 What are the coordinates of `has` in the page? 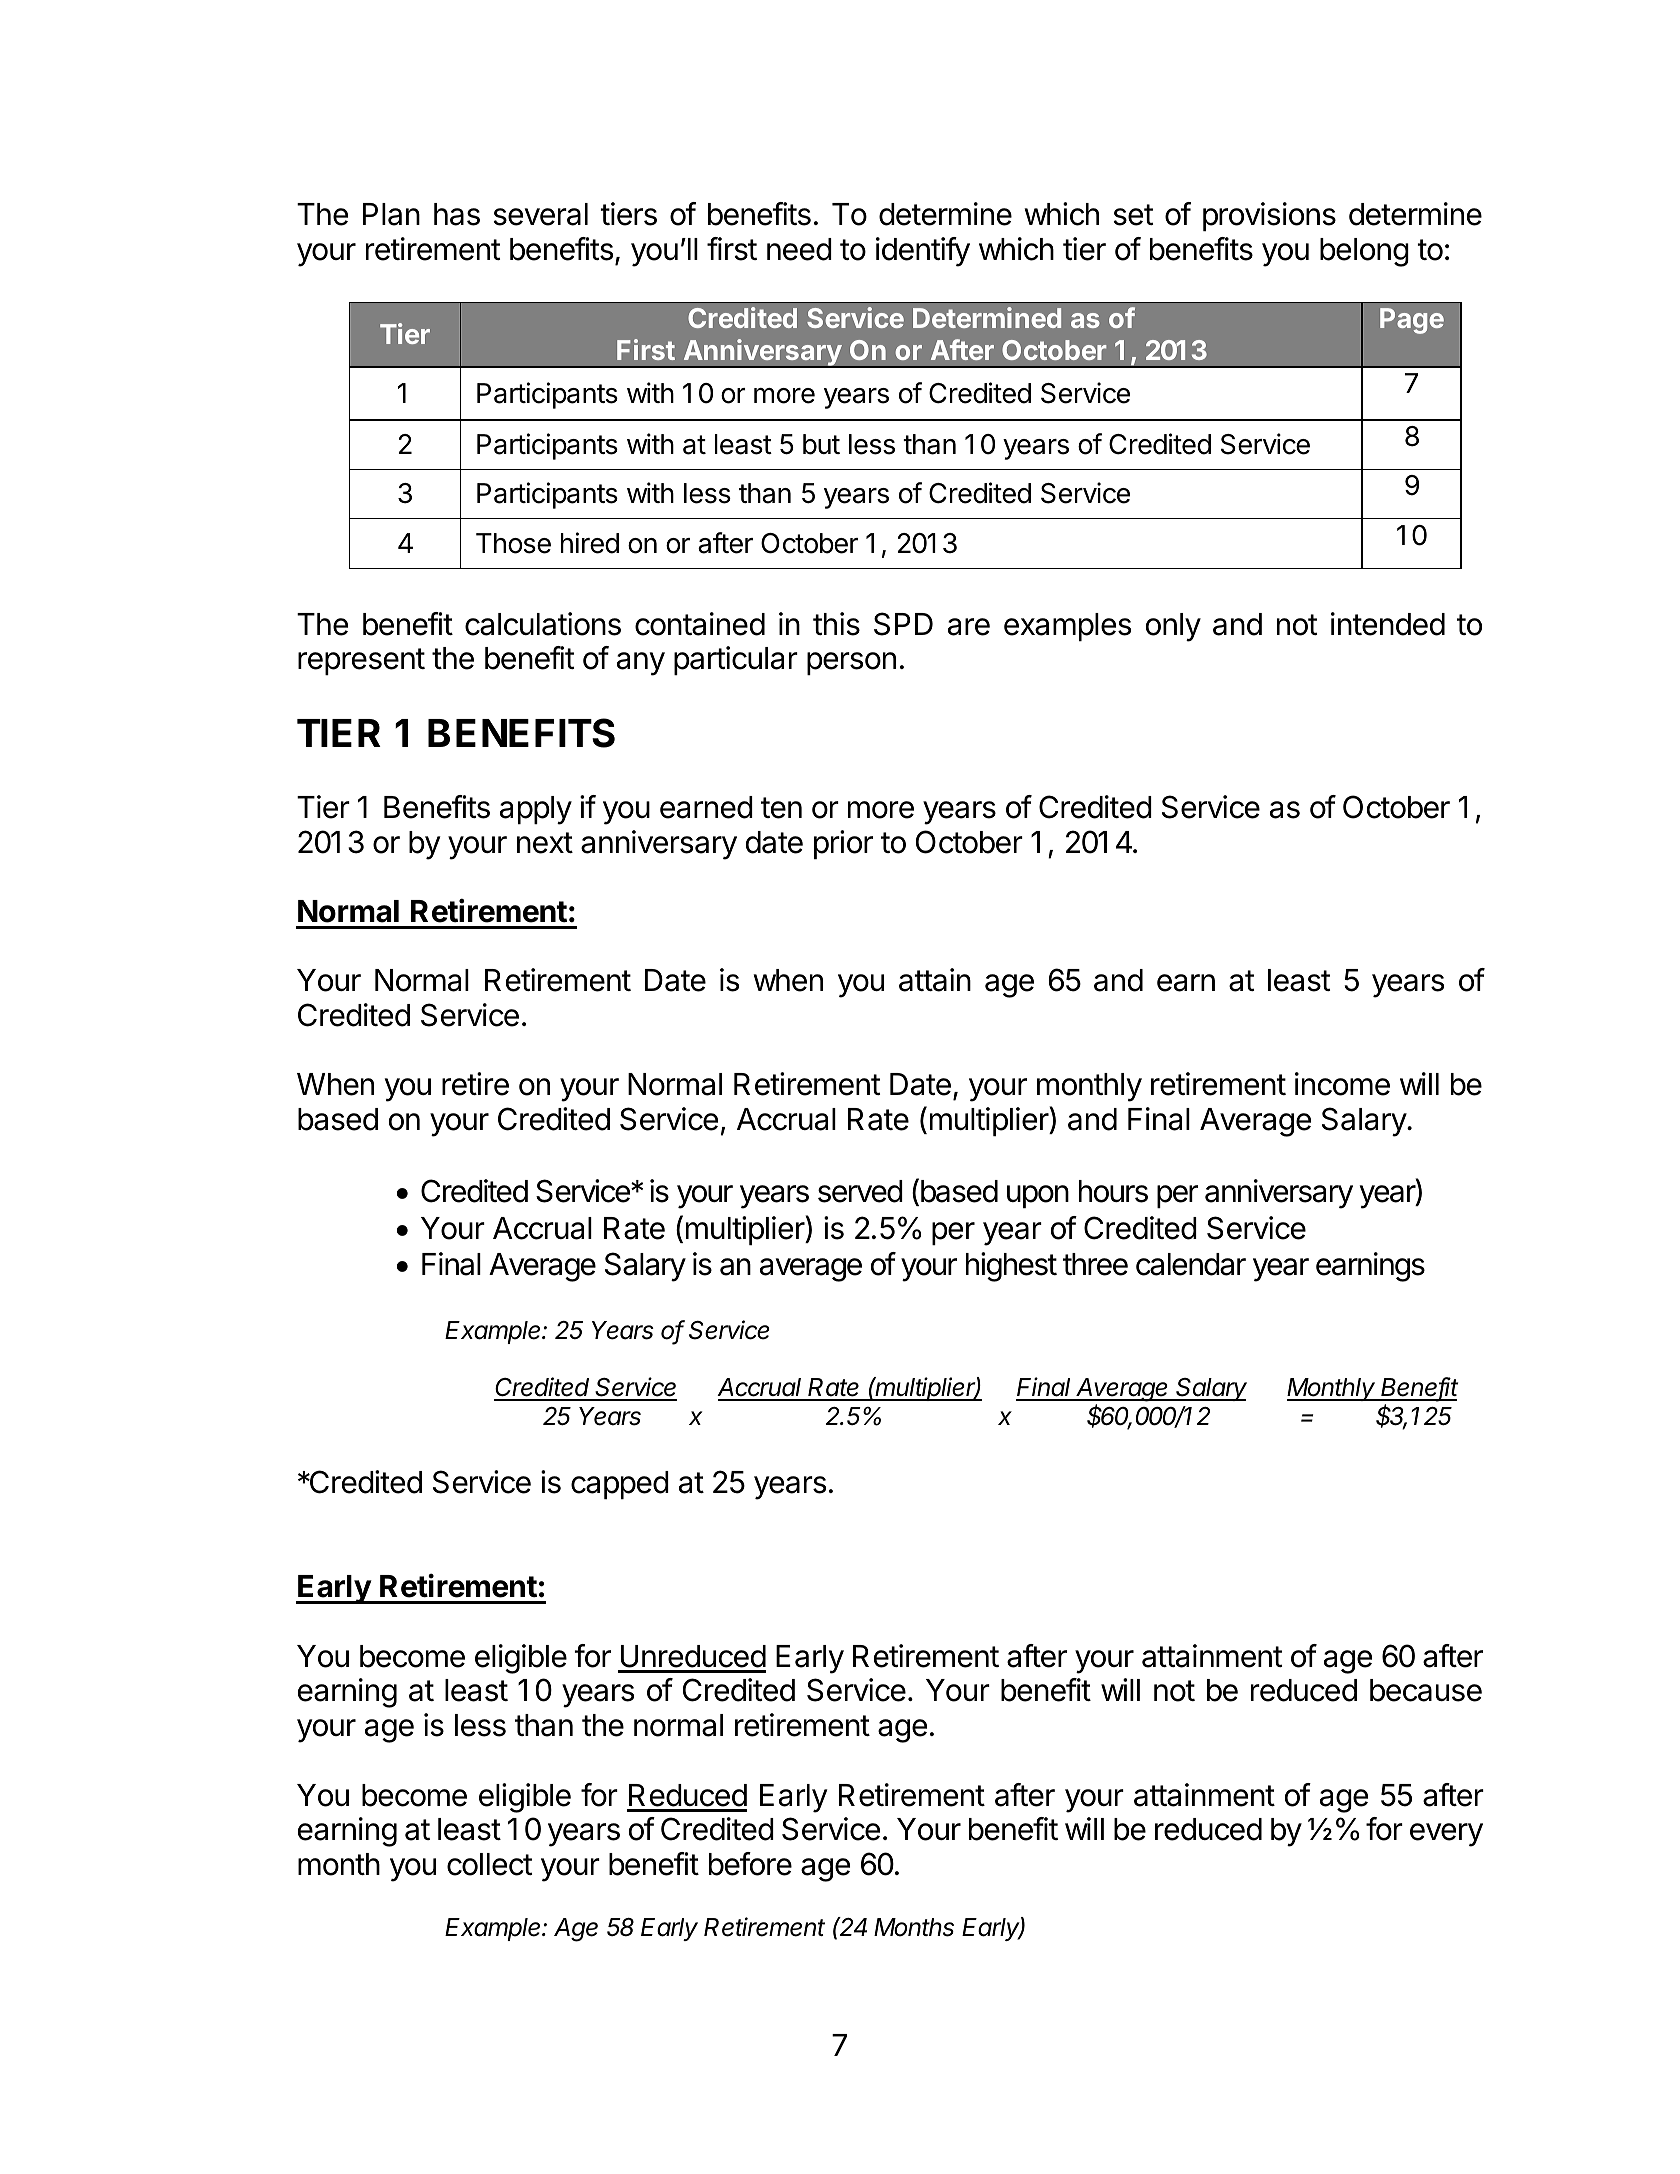 It's located at (457, 214).
